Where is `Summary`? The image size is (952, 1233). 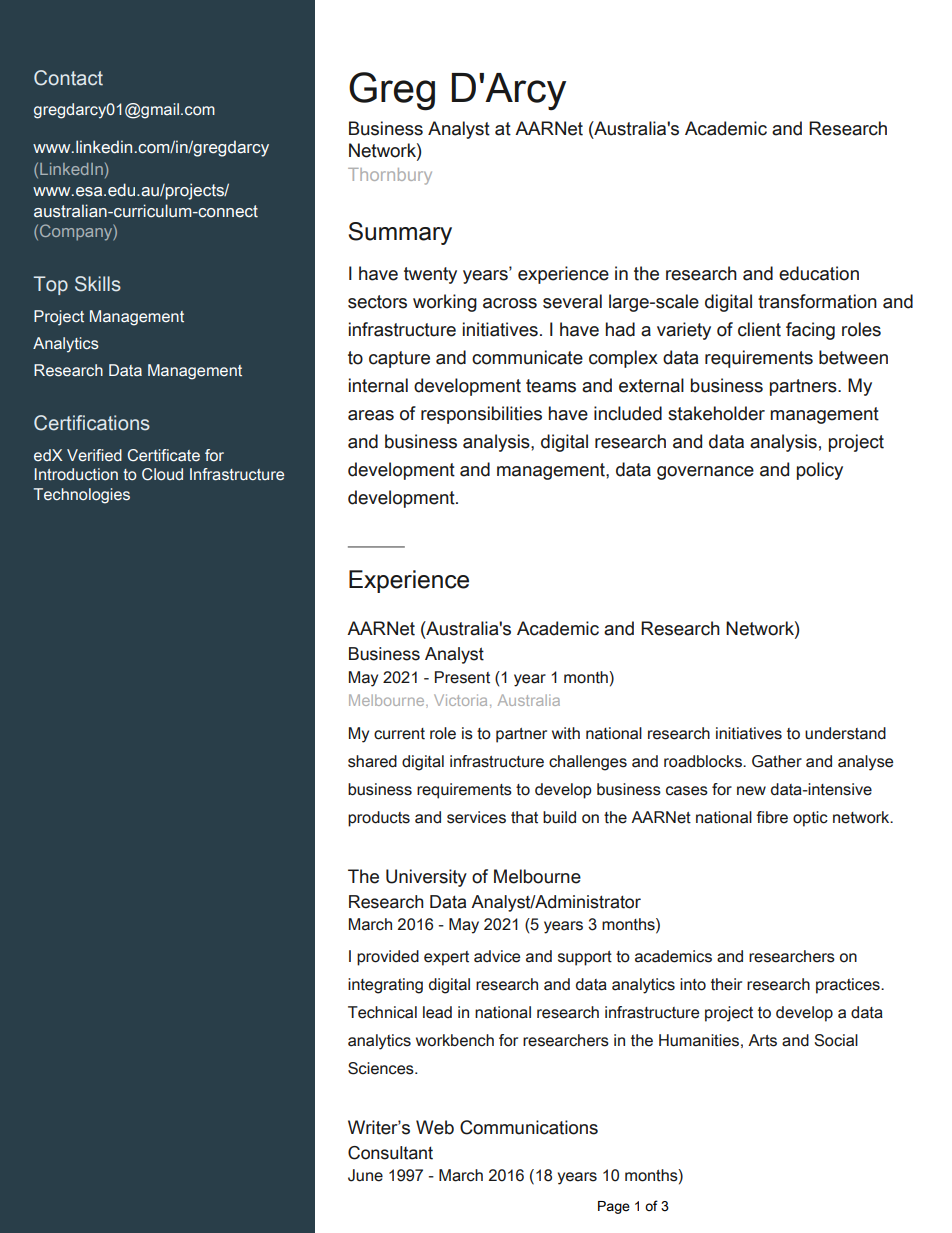 Summary is located at coordinates (400, 233).
